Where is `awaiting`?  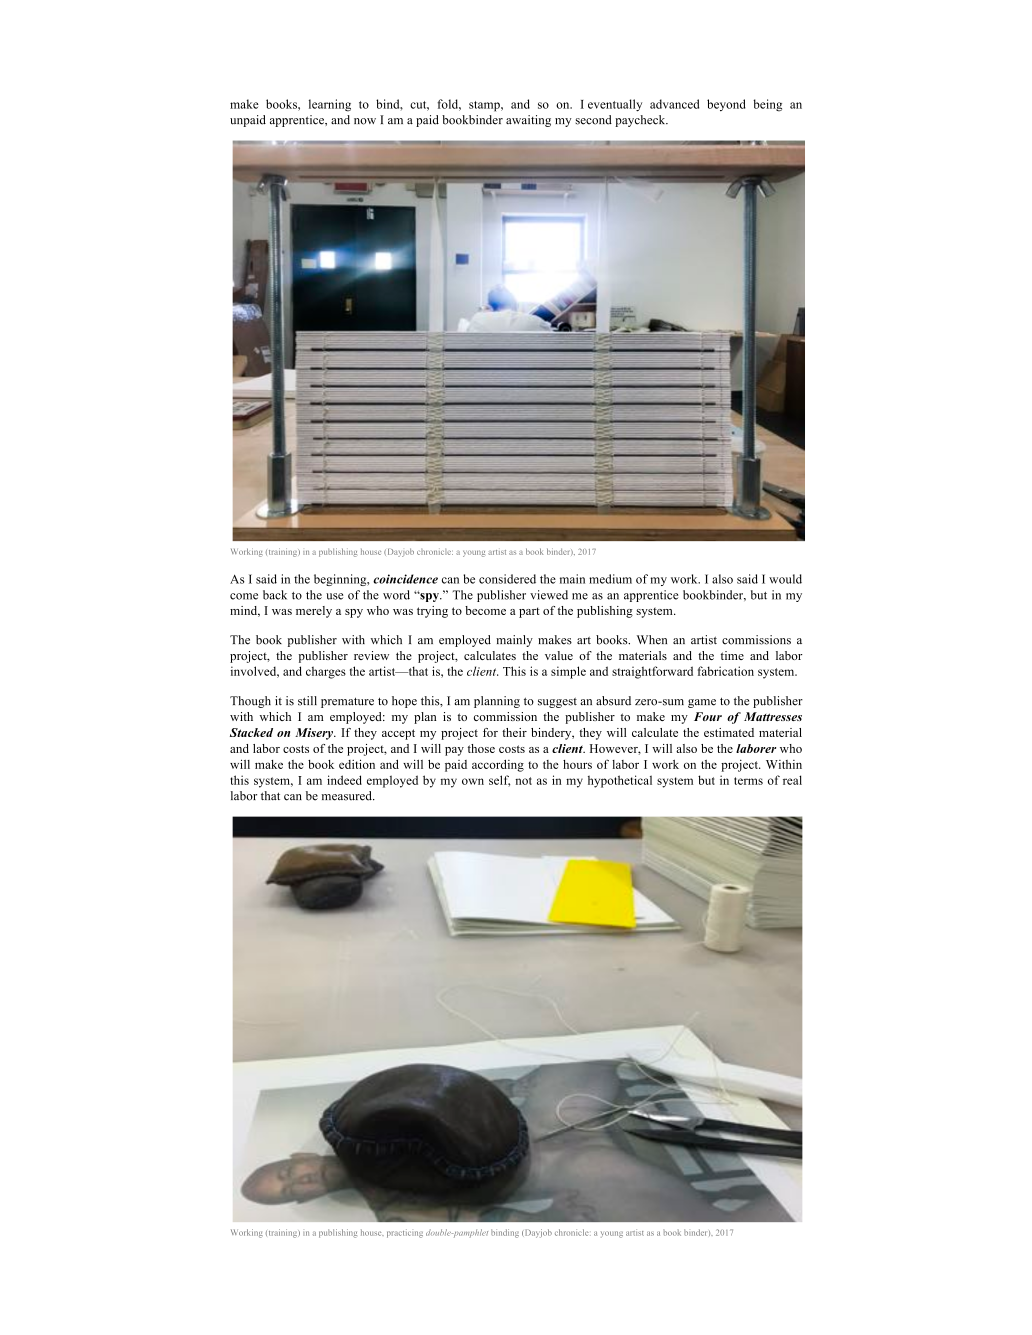 awaiting is located at coordinates (528, 121).
